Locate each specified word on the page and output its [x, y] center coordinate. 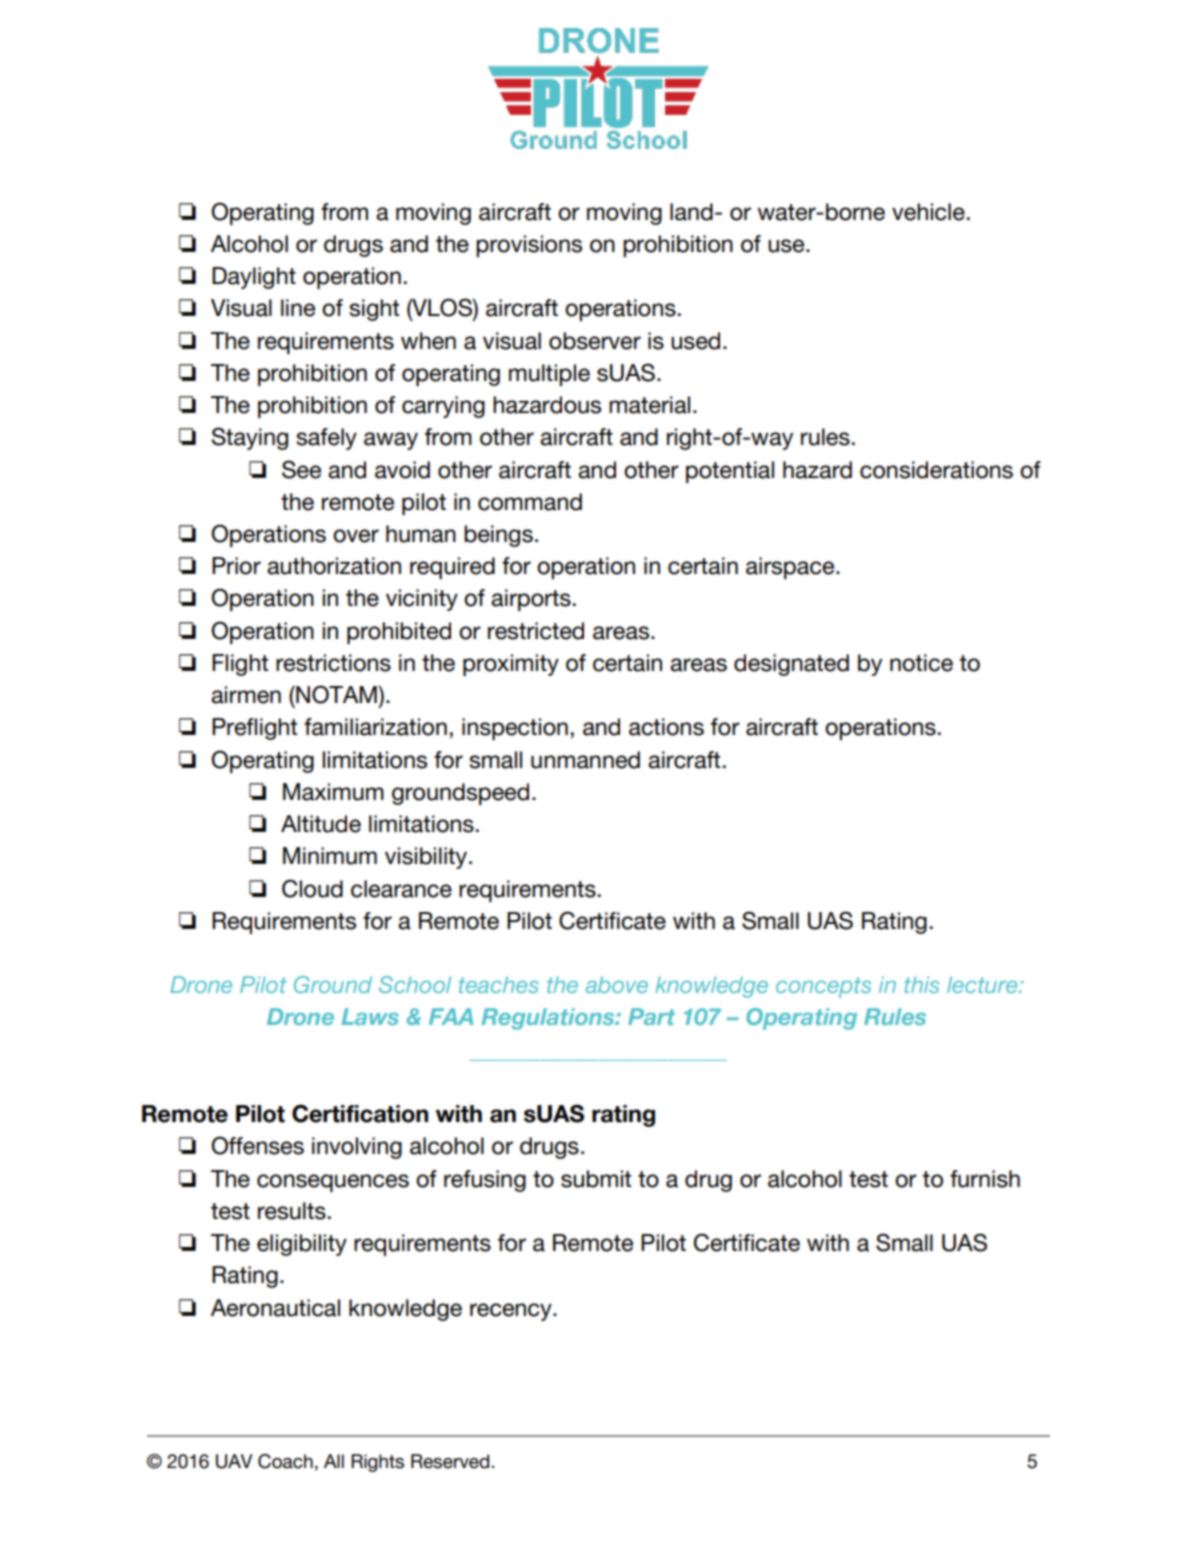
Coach [285, 1461]
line [298, 308]
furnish [985, 1179]
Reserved [451, 1461]
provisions [529, 246]
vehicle [928, 212]
